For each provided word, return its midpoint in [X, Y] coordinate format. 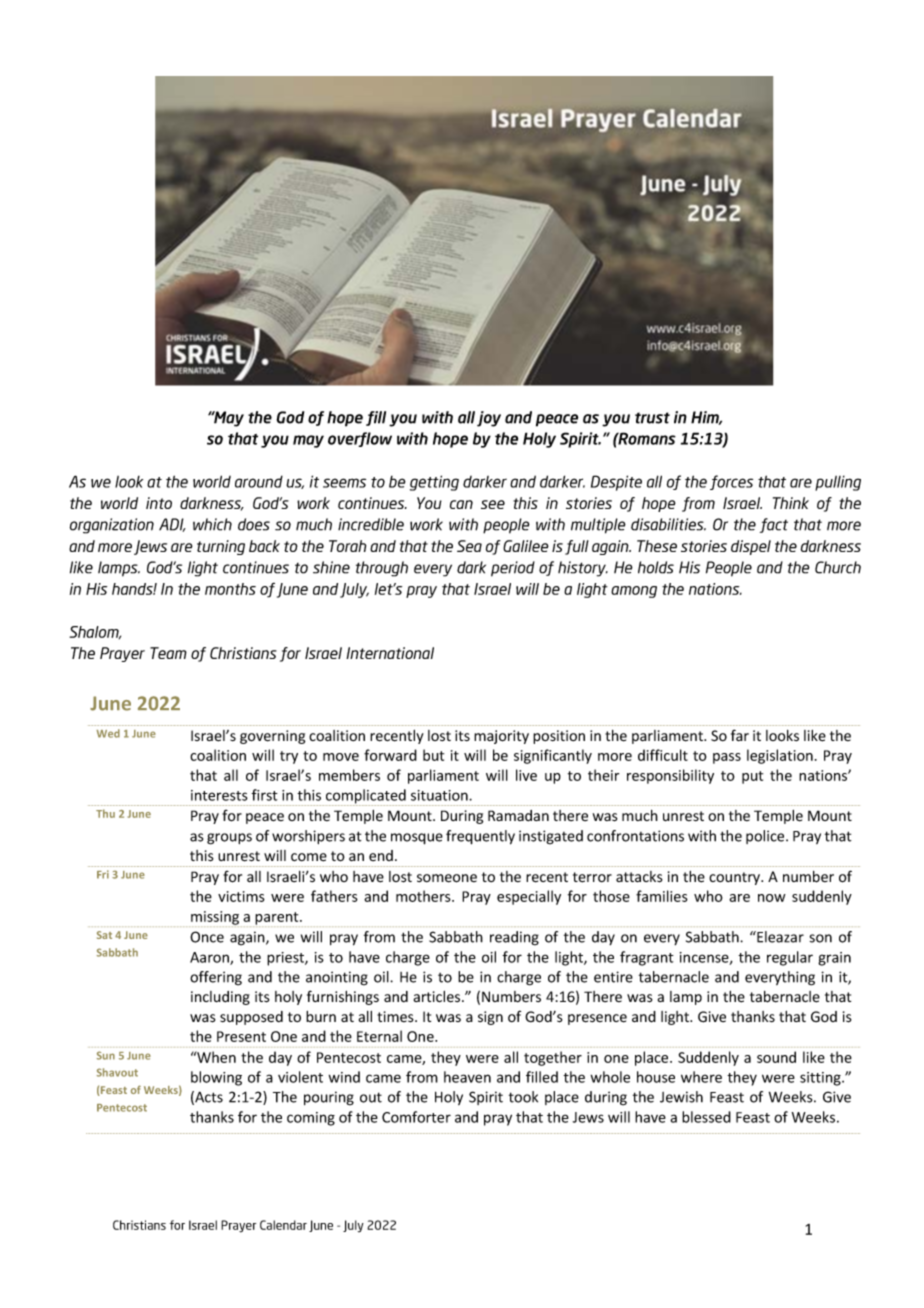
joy [489, 419]
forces [731, 482]
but [433, 755]
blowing [216, 1078]
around [259, 481]
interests [219, 795]
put [752, 777]
